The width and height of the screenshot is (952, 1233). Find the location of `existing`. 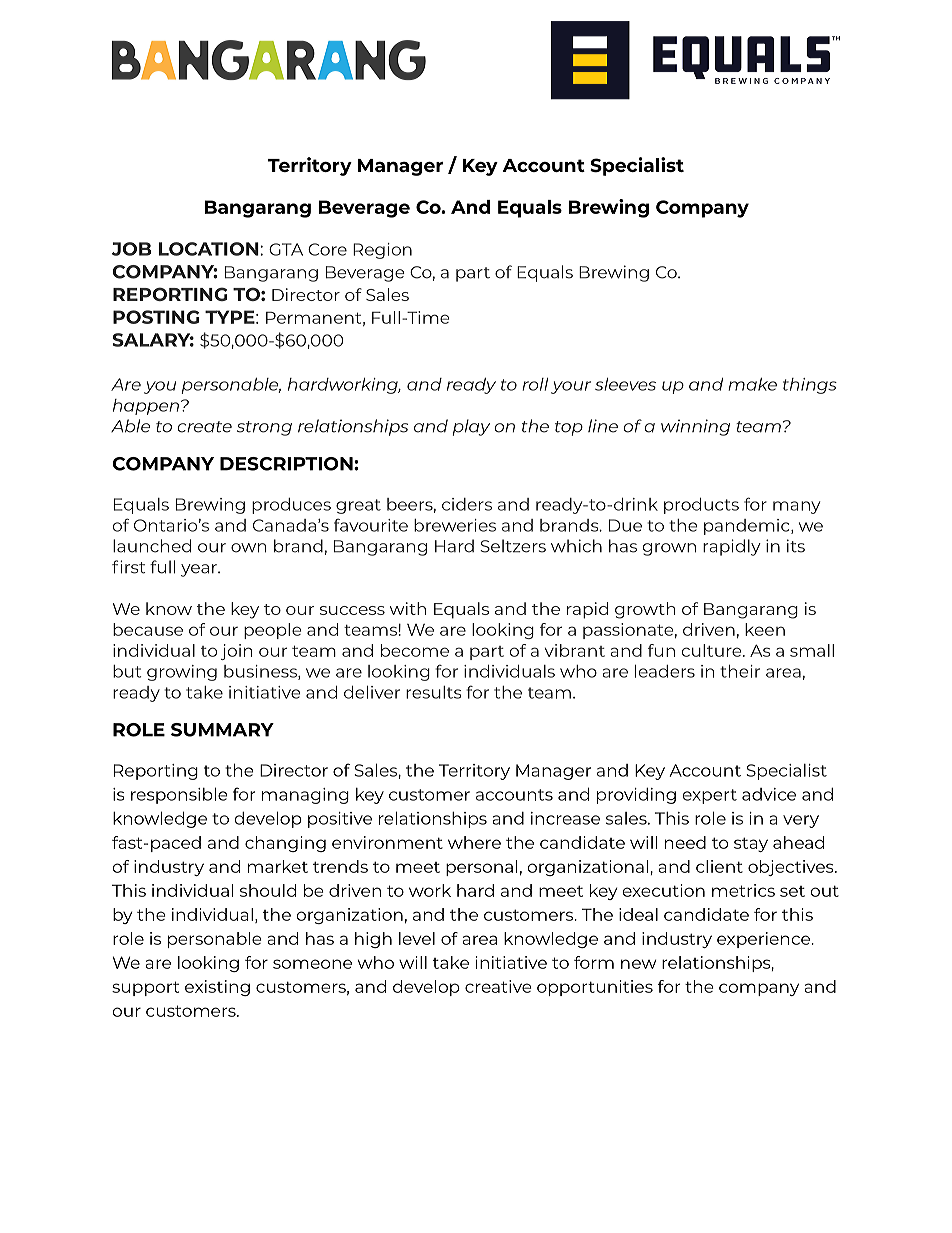

existing is located at coordinates (217, 988).
